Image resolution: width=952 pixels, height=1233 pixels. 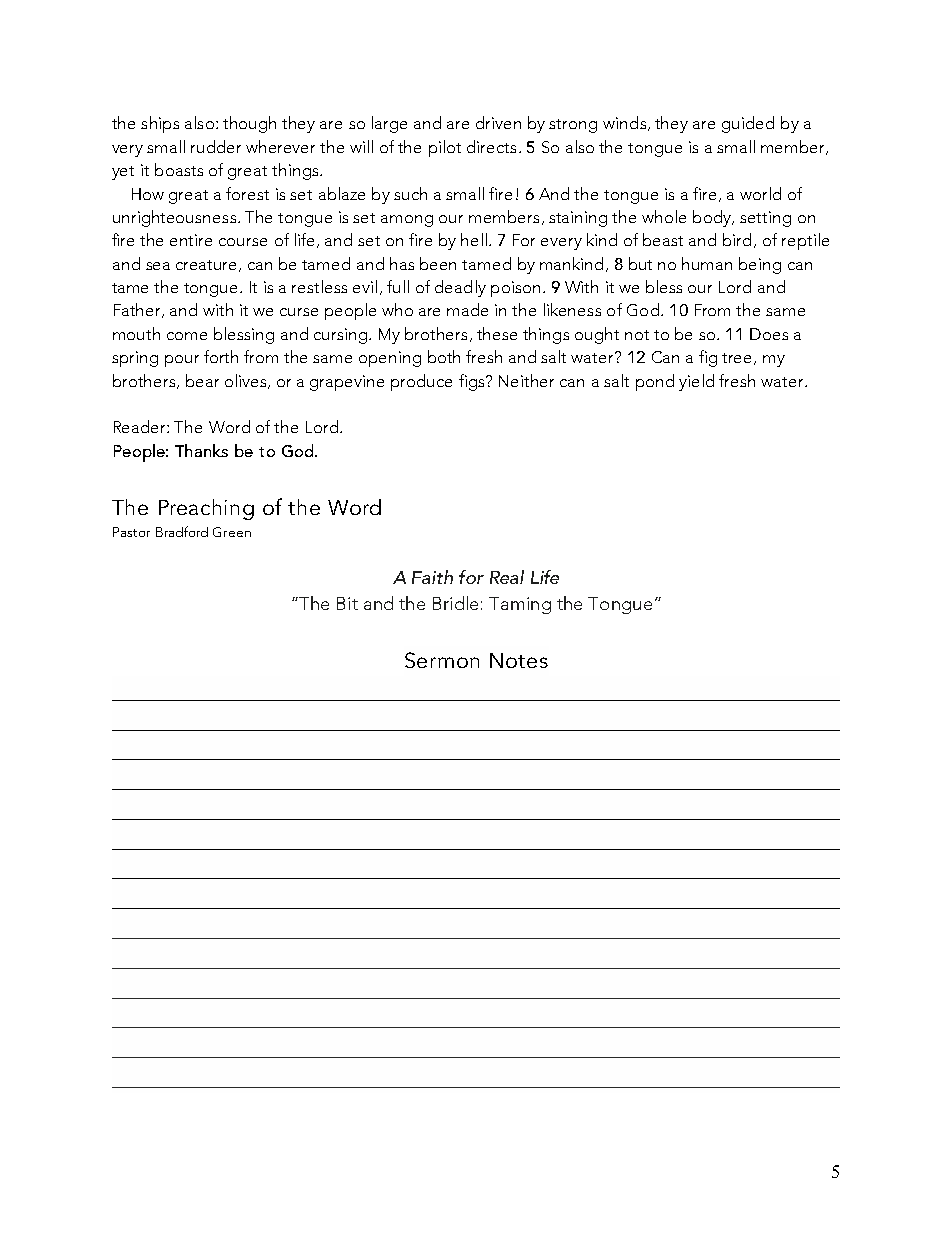 What do you see at coordinates (748, 124) in the image?
I see `guided` at bounding box center [748, 124].
